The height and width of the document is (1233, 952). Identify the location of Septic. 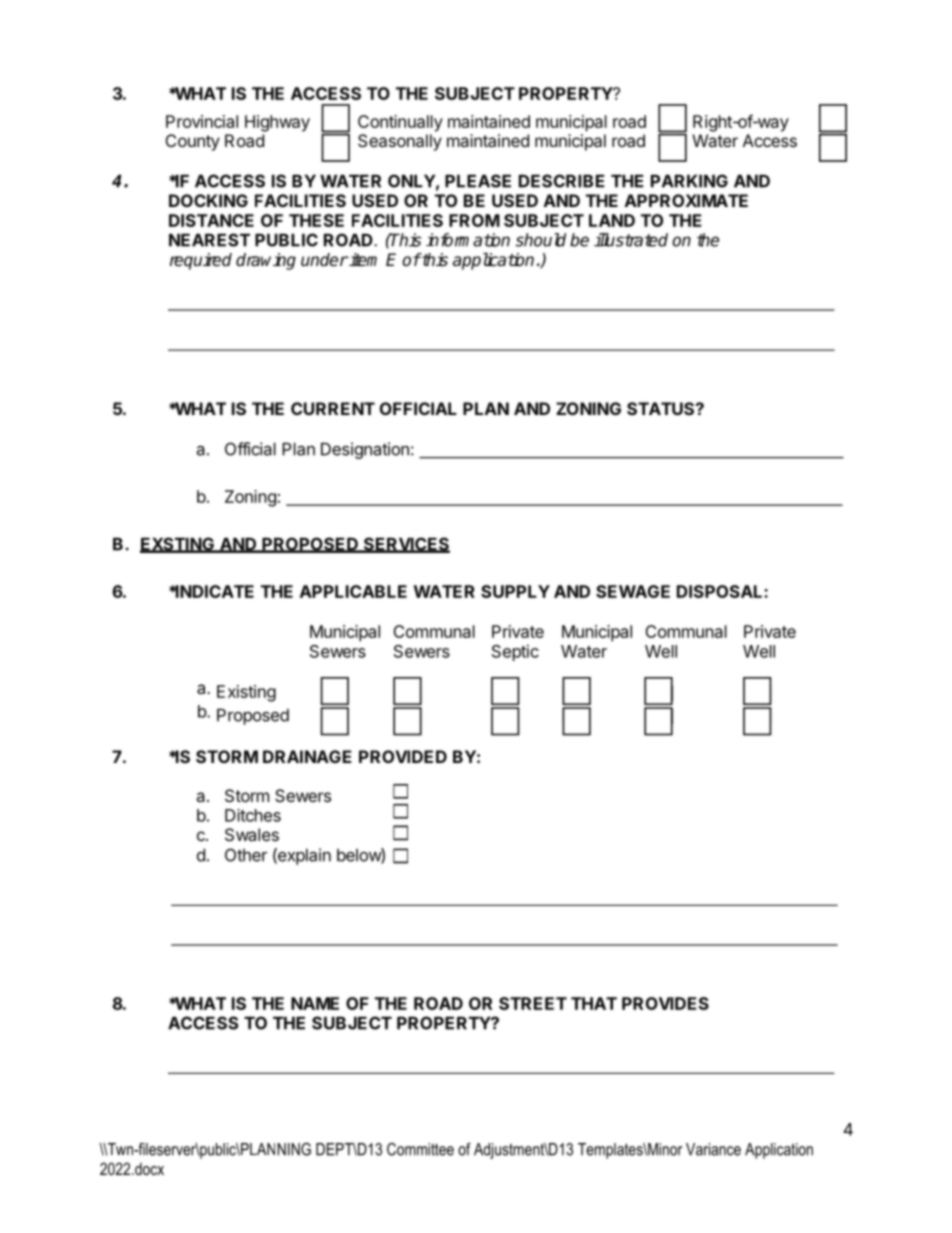
(515, 652).
